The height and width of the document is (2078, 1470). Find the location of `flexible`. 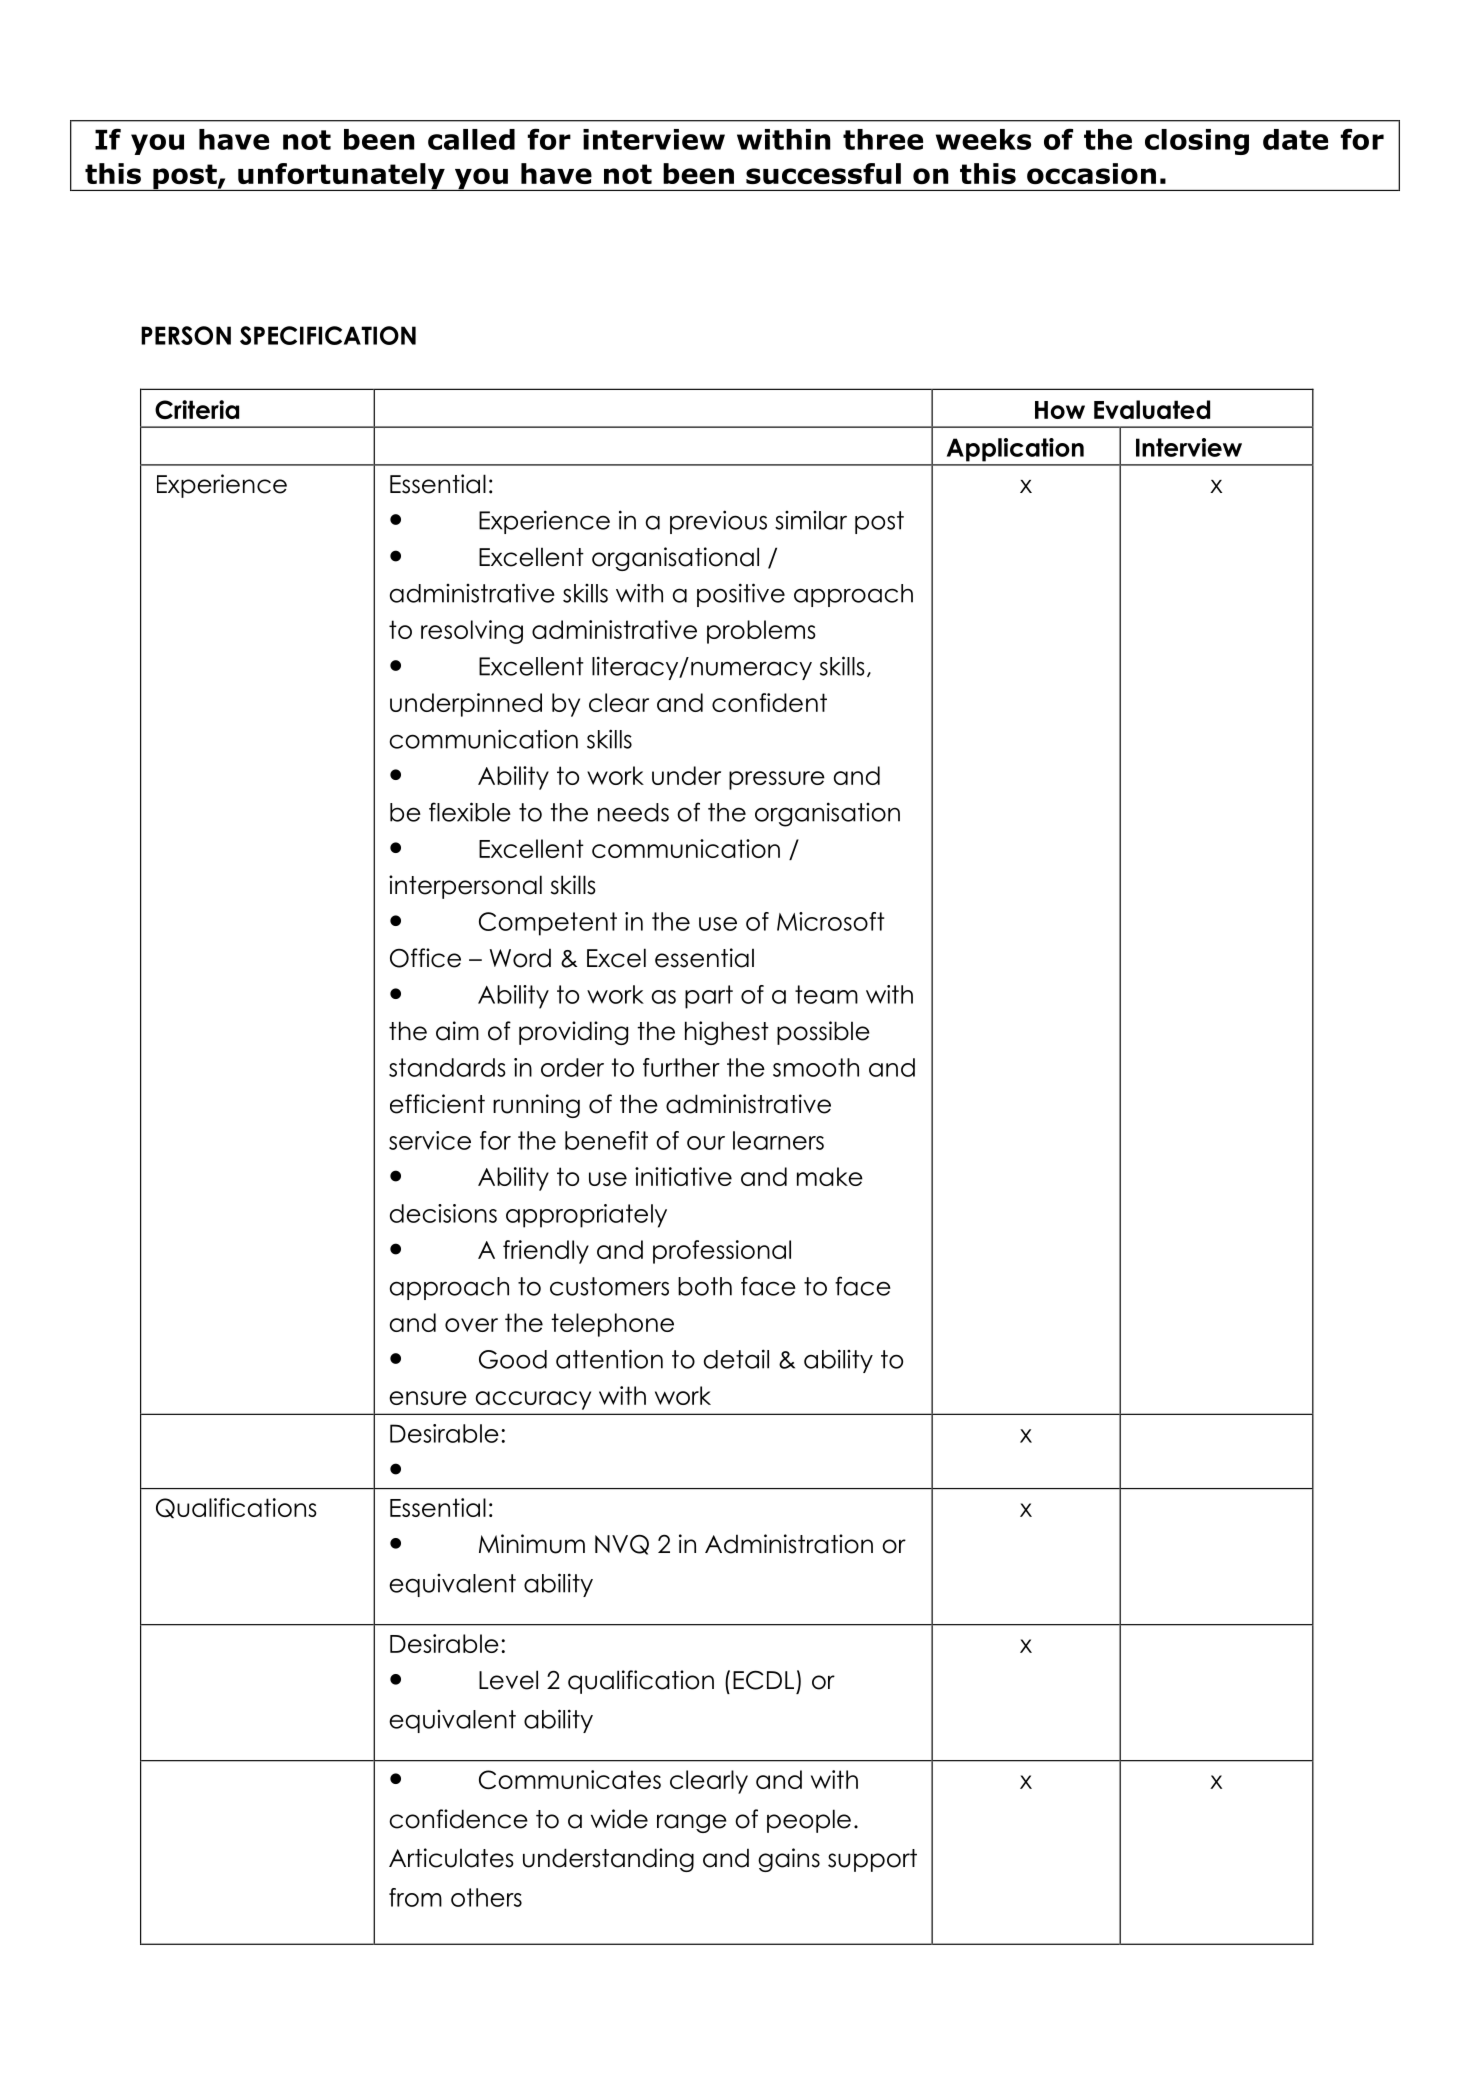

flexible is located at coordinates (470, 812).
